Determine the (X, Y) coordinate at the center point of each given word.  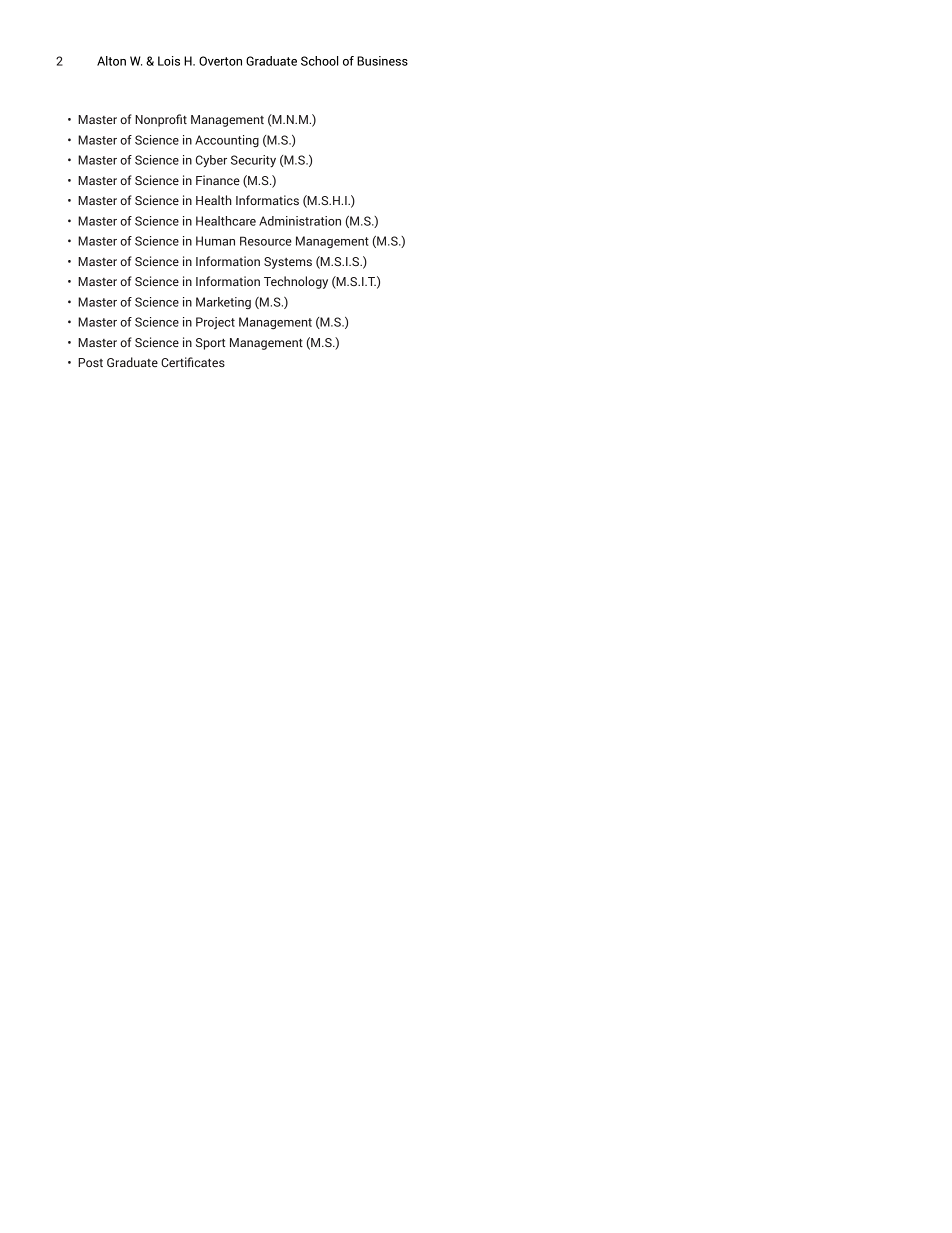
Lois (169, 61)
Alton (111, 61)
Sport (210, 344)
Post (90, 362)
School (319, 61)
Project (215, 323)
